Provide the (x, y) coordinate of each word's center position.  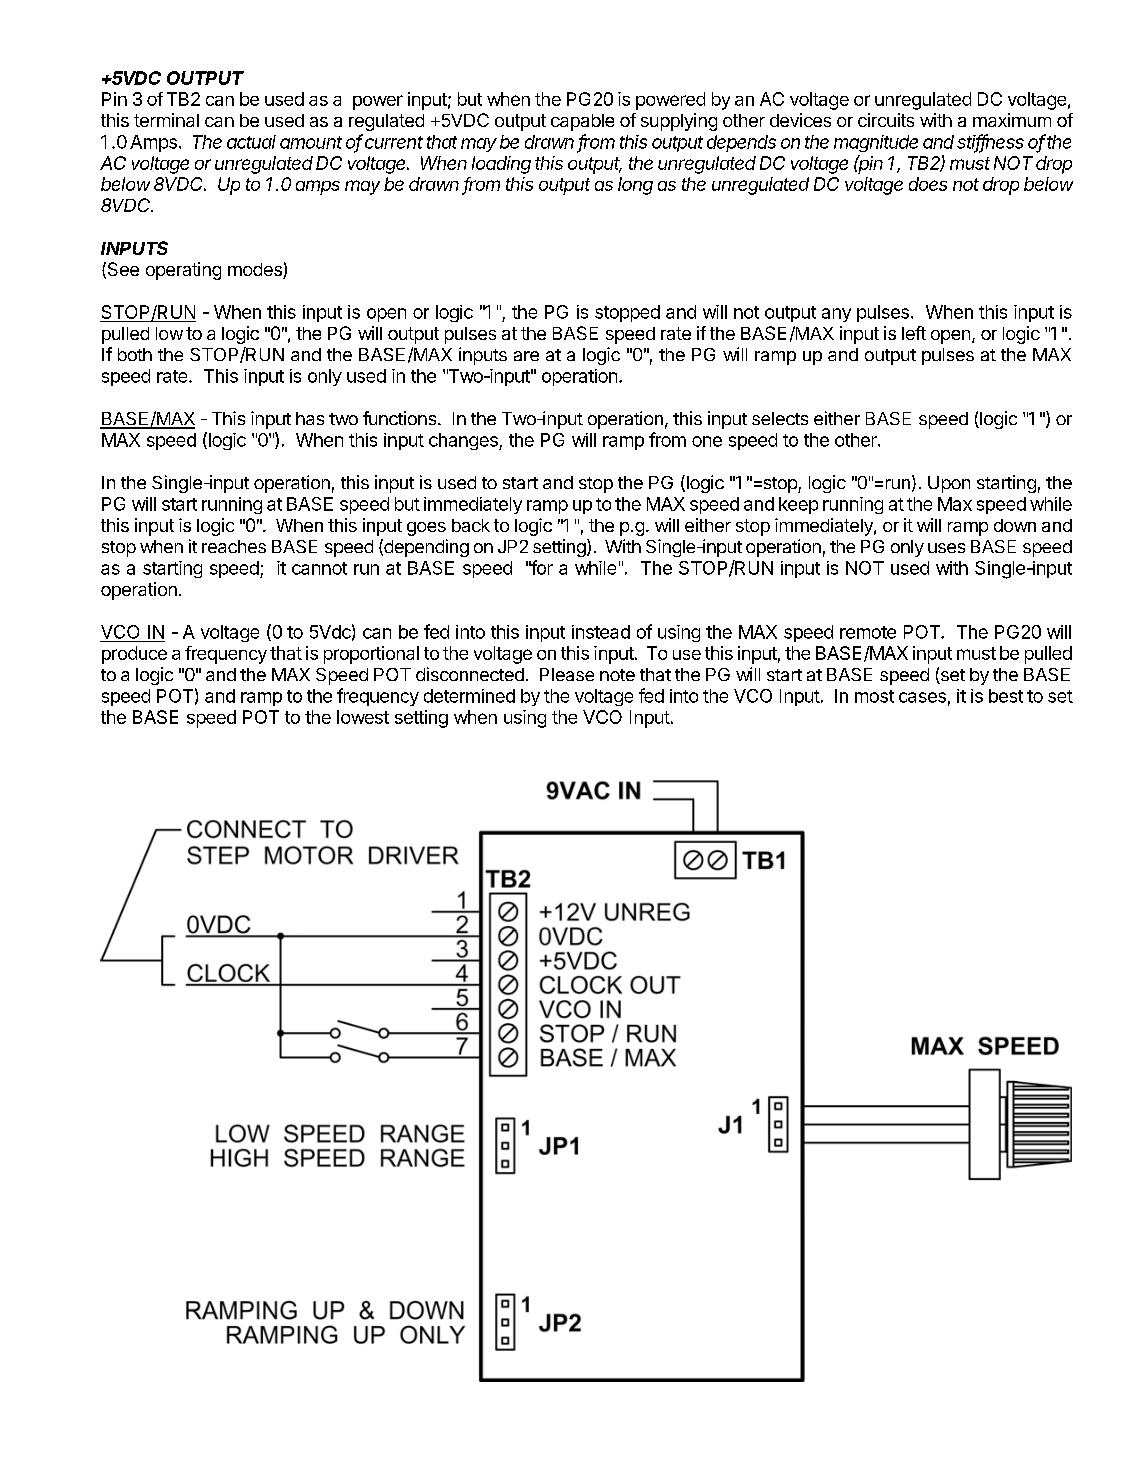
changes (464, 441)
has (310, 418)
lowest (363, 717)
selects (780, 418)
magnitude (876, 143)
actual (251, 142)
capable (582, 122)
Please (567, 674)
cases (922, 697)
